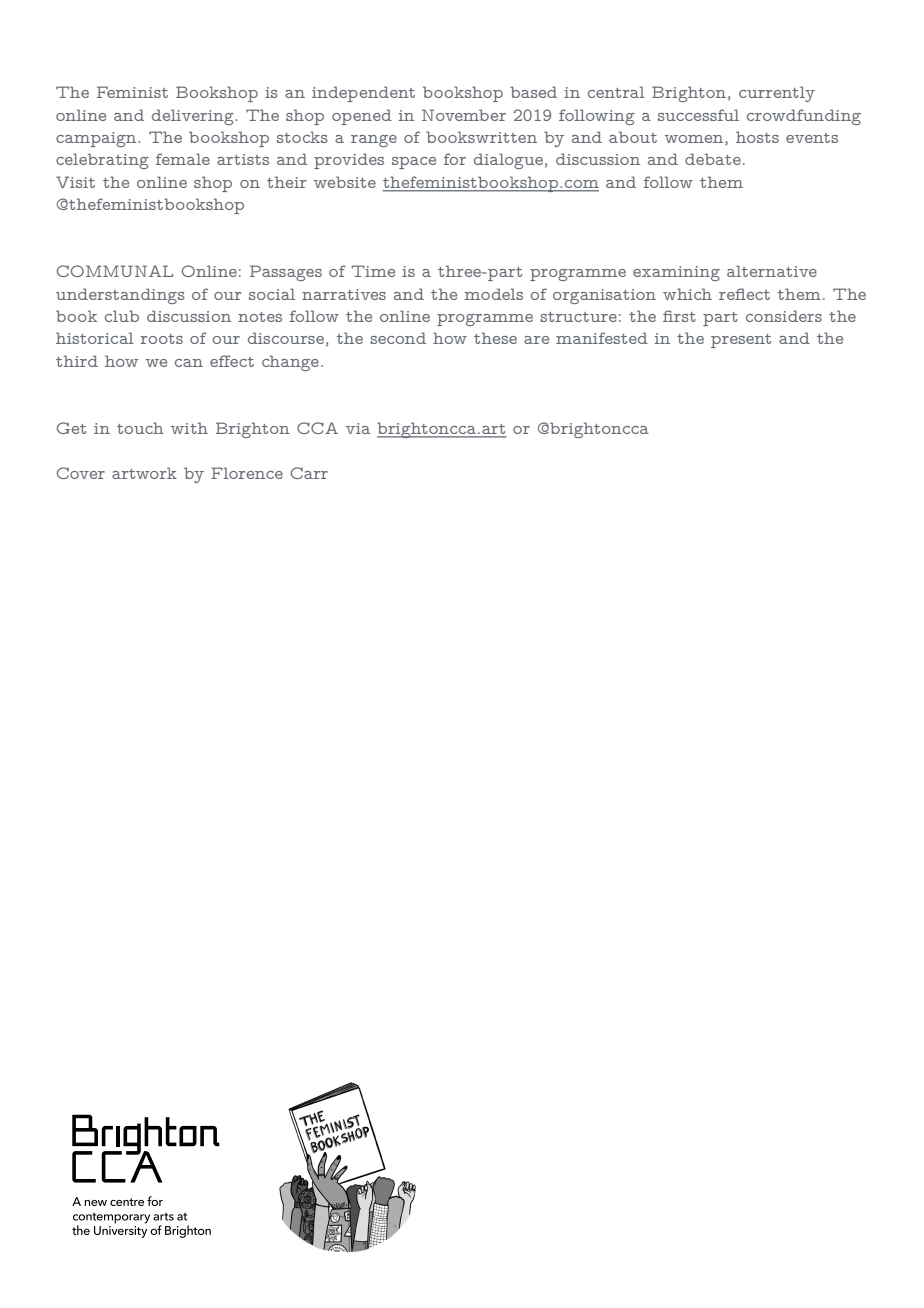 The width and height of the page is (924, 1308). What do you see at coordinates (75, 182) in the page?
I see `Visit` at bounding box center [75, 182].
